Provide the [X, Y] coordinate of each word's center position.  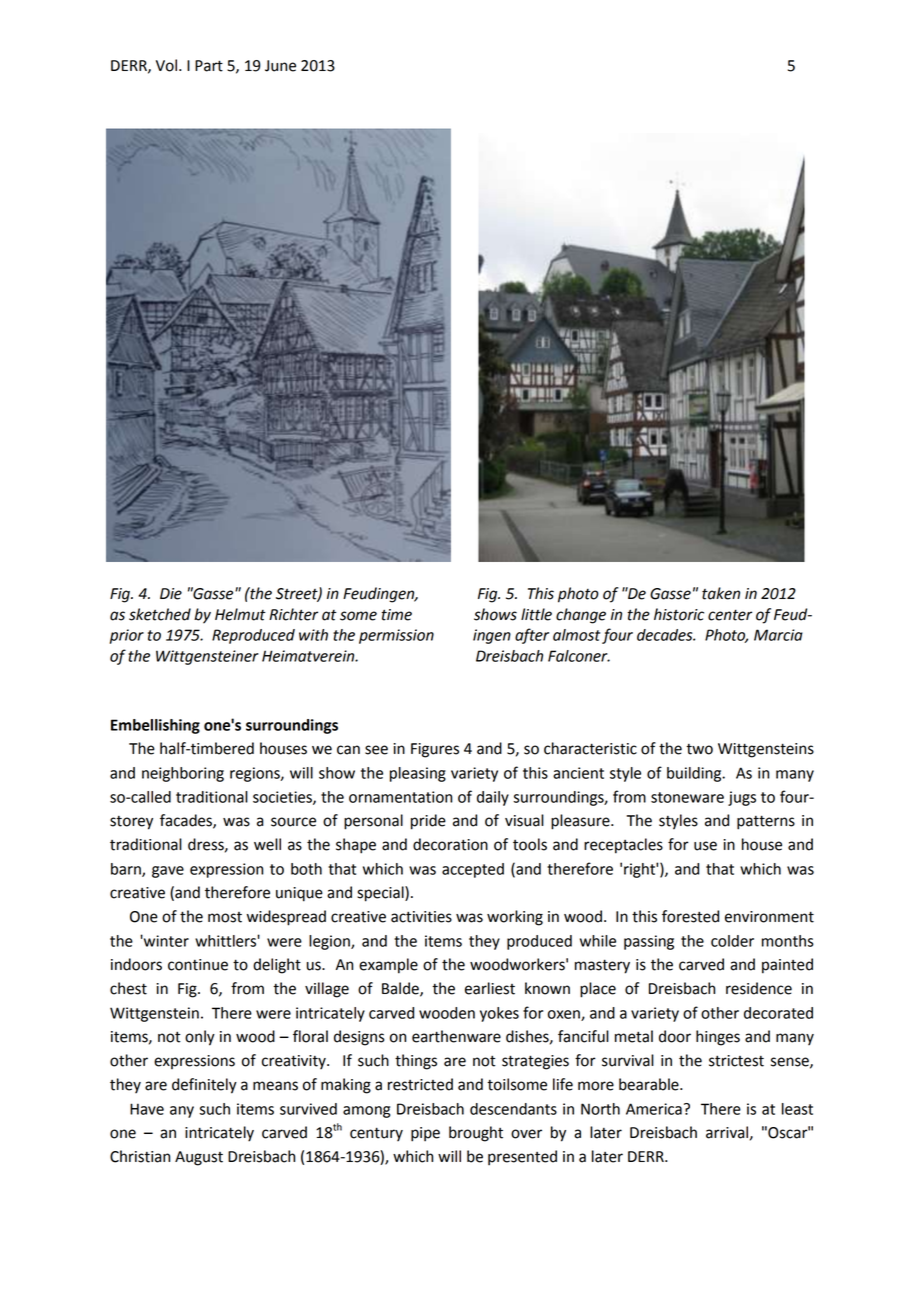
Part [209, 66]
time [397, 615]
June [280, 66]
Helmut [240, 614]
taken [721, 593]
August [199, 1158]
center [730, 615]
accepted [473, 870]
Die [171, 594]
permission [396, 636]
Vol [166, 65]
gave [168, 872]
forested [690, 916]
